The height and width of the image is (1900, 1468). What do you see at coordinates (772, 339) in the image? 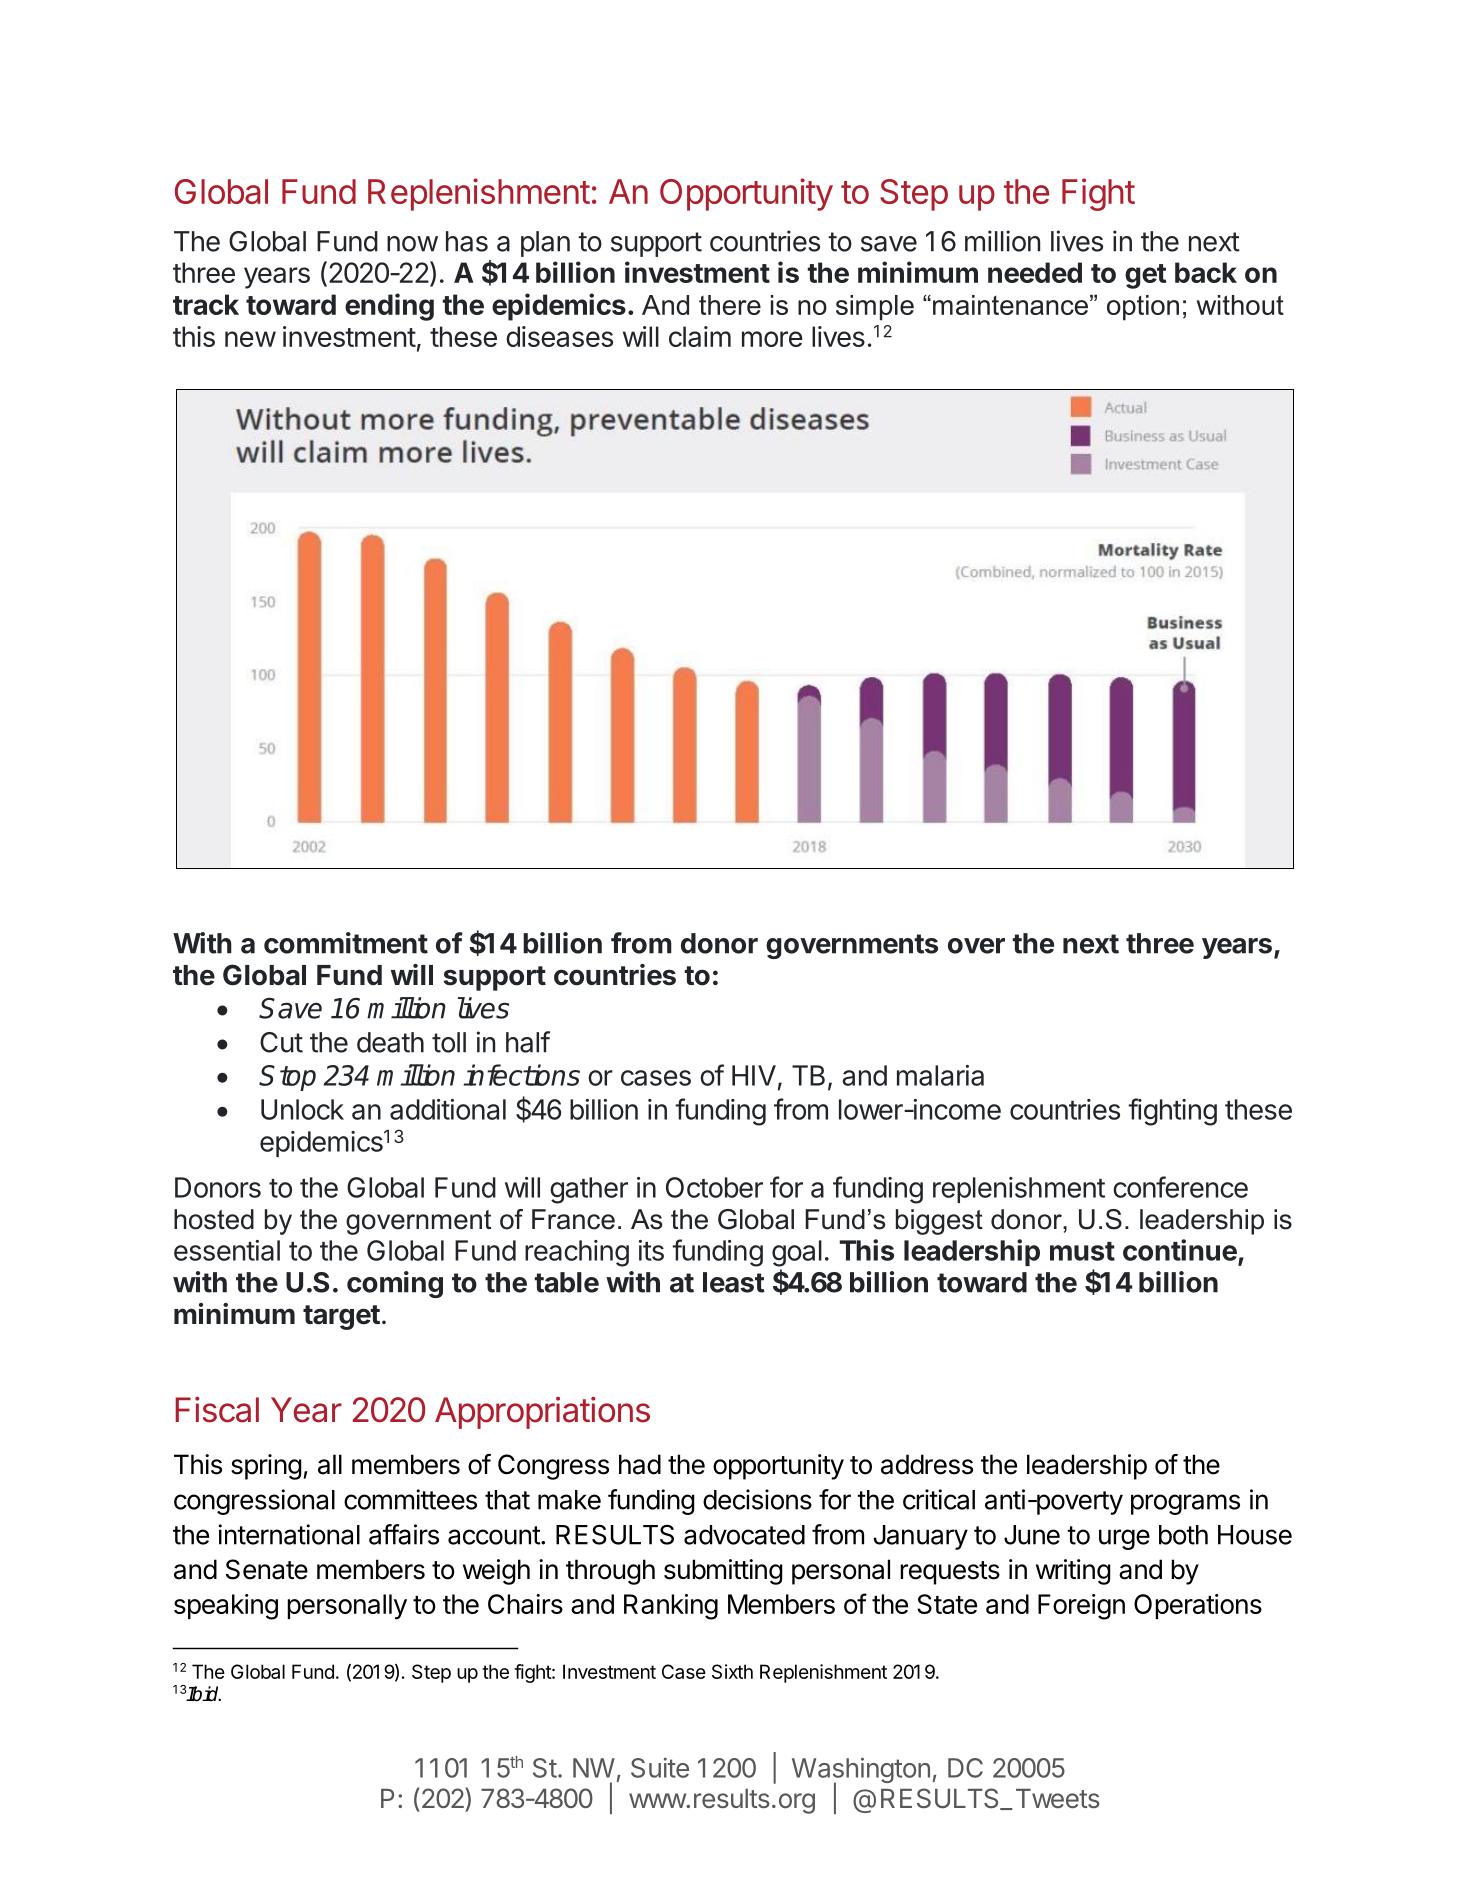
I see `more` at bounding box center [772, 339].
